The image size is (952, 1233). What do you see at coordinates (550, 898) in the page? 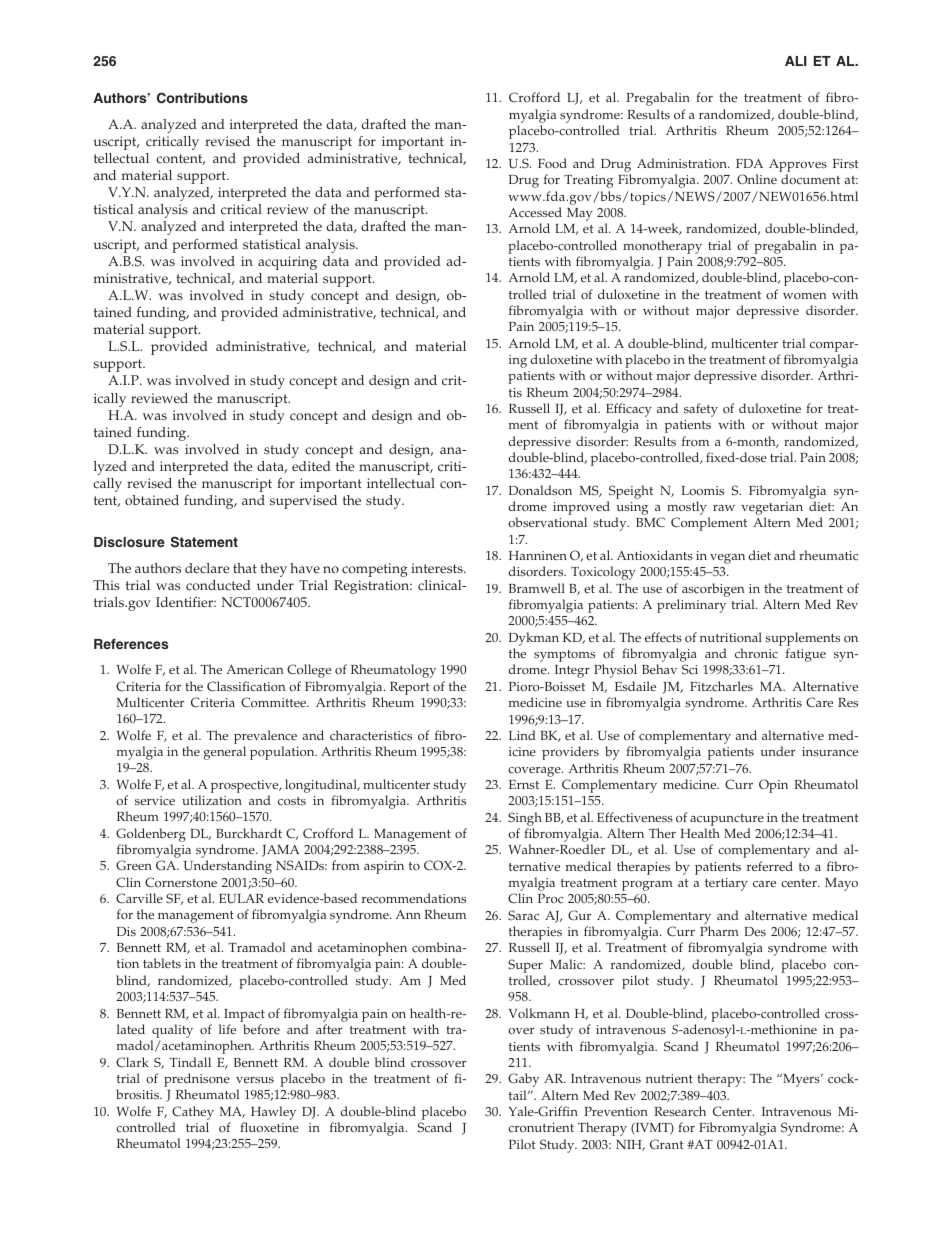
I see `Proc` at bounding box center [550, 898].
